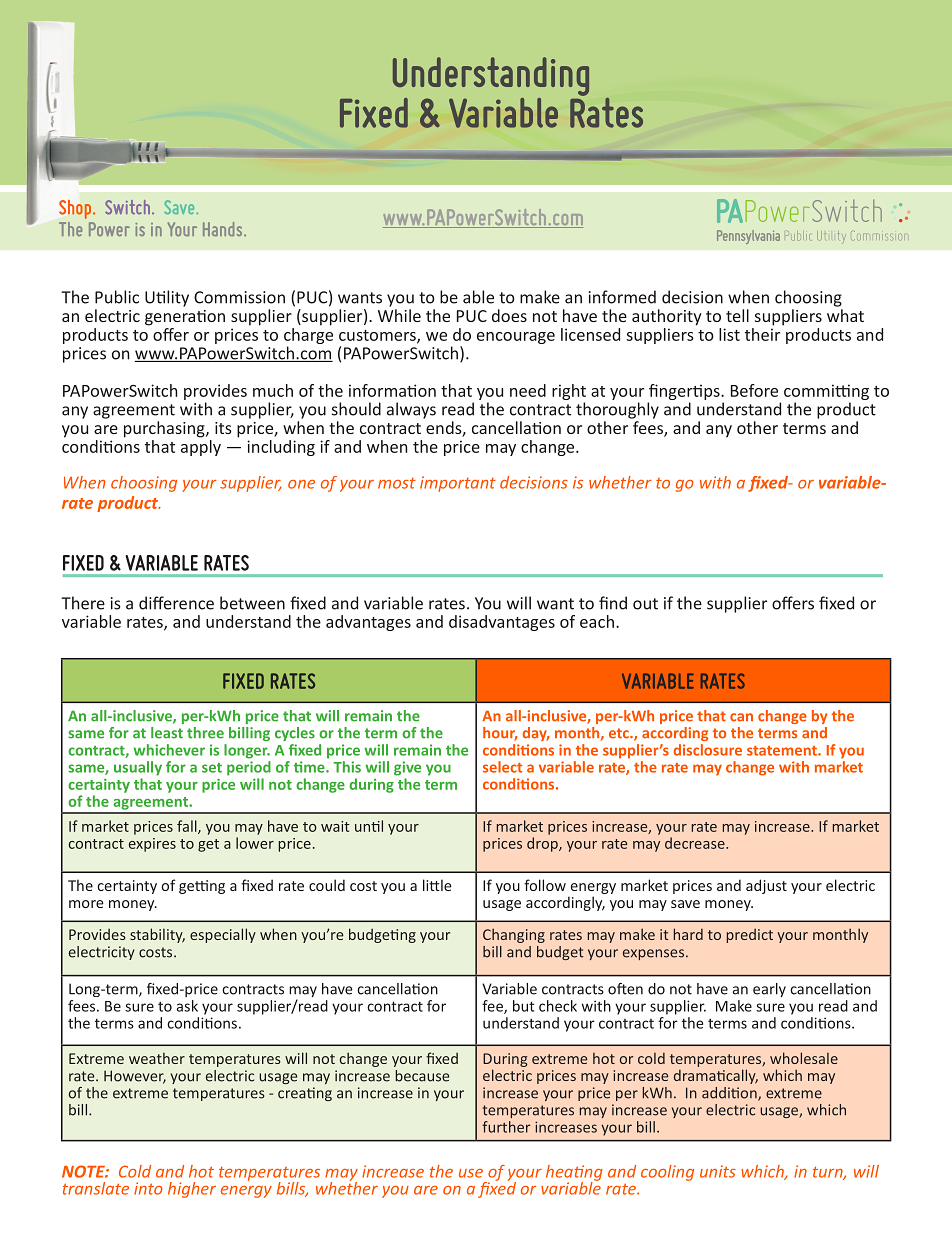  I want to click on tell, so click(737, 315).
